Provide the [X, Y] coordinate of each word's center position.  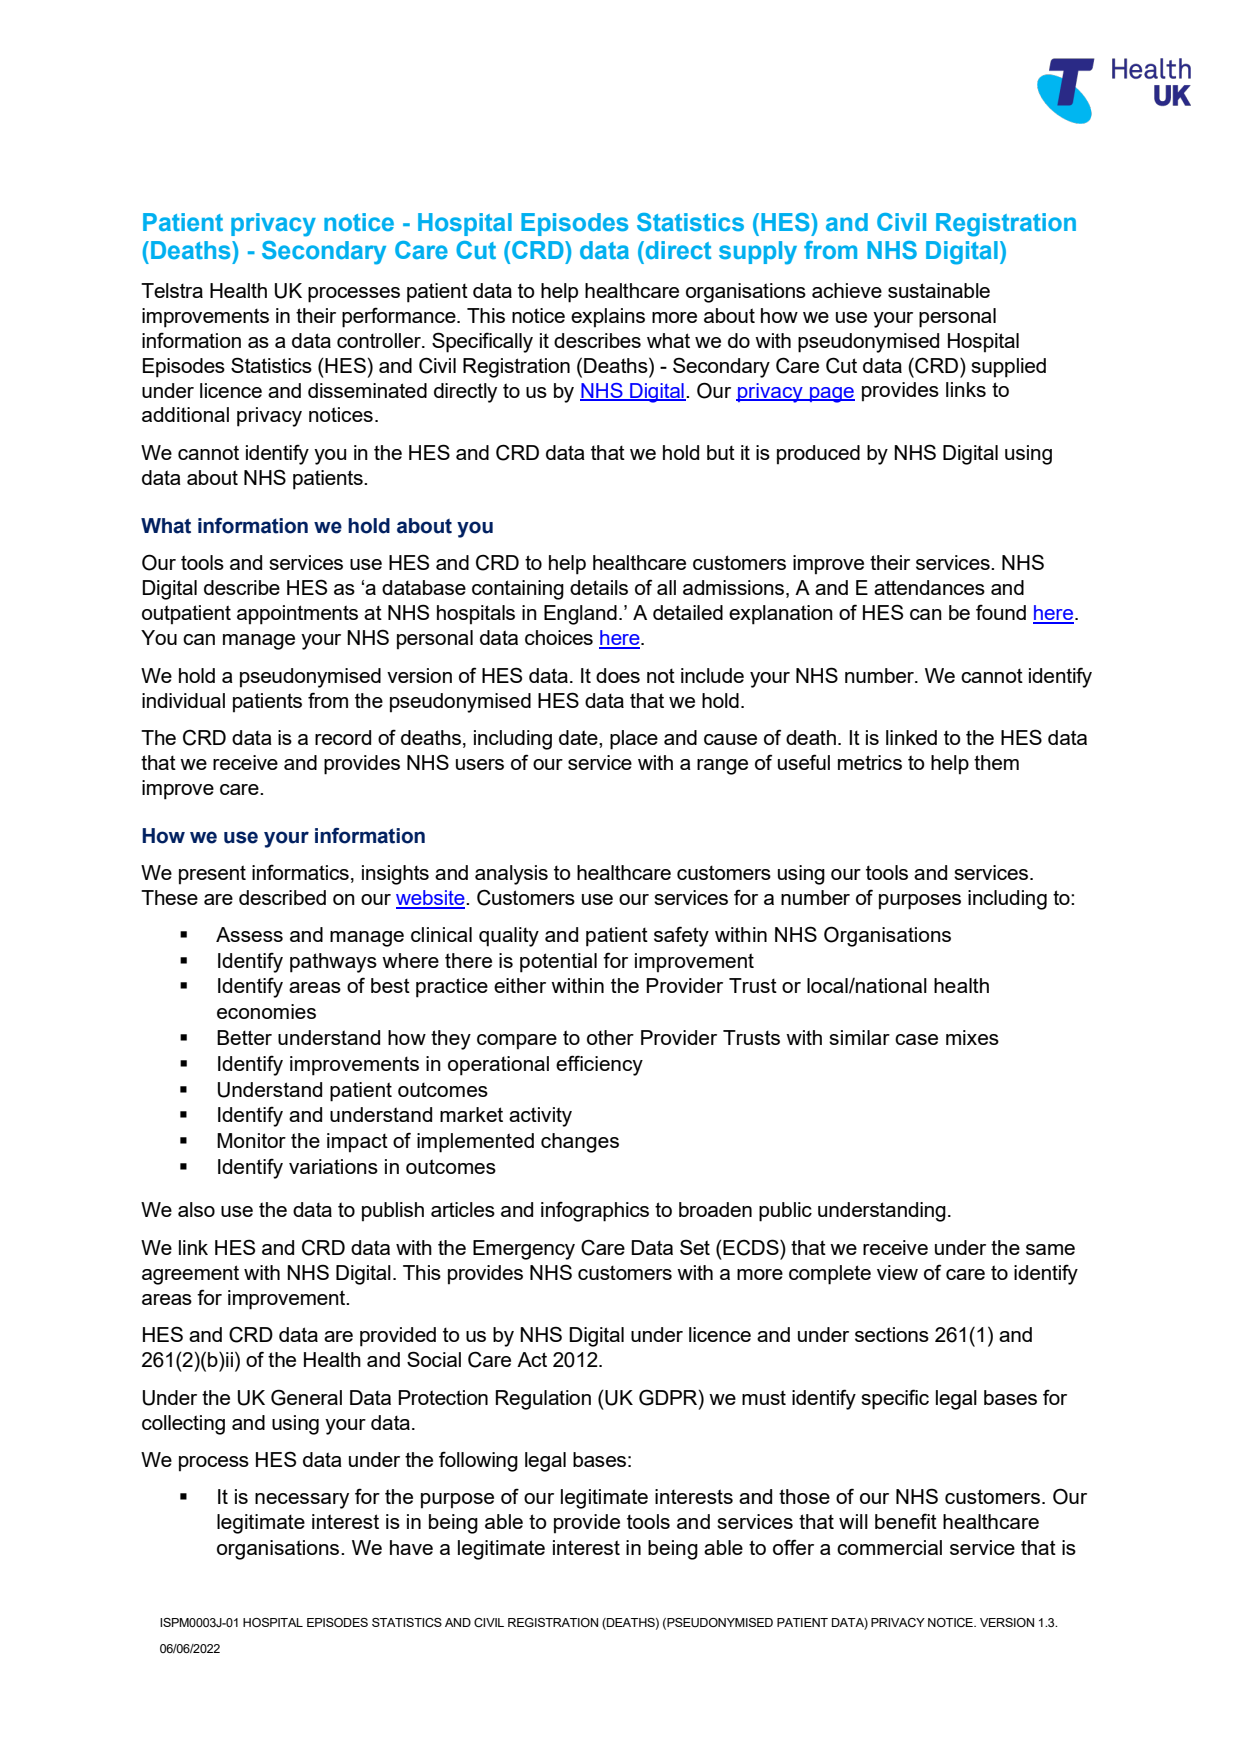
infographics [595, 1211]
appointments [297, 615]
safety [681, 936]
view [897, 1272]
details [599, 587]
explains [608, 318]
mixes [972, 1037]
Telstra [172, 290]
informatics [300, 872]
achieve [847, 290]
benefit [906, 1521]
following [478, 1461]
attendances [929, 587]
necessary [302, 1501]
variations [333, 1166]
